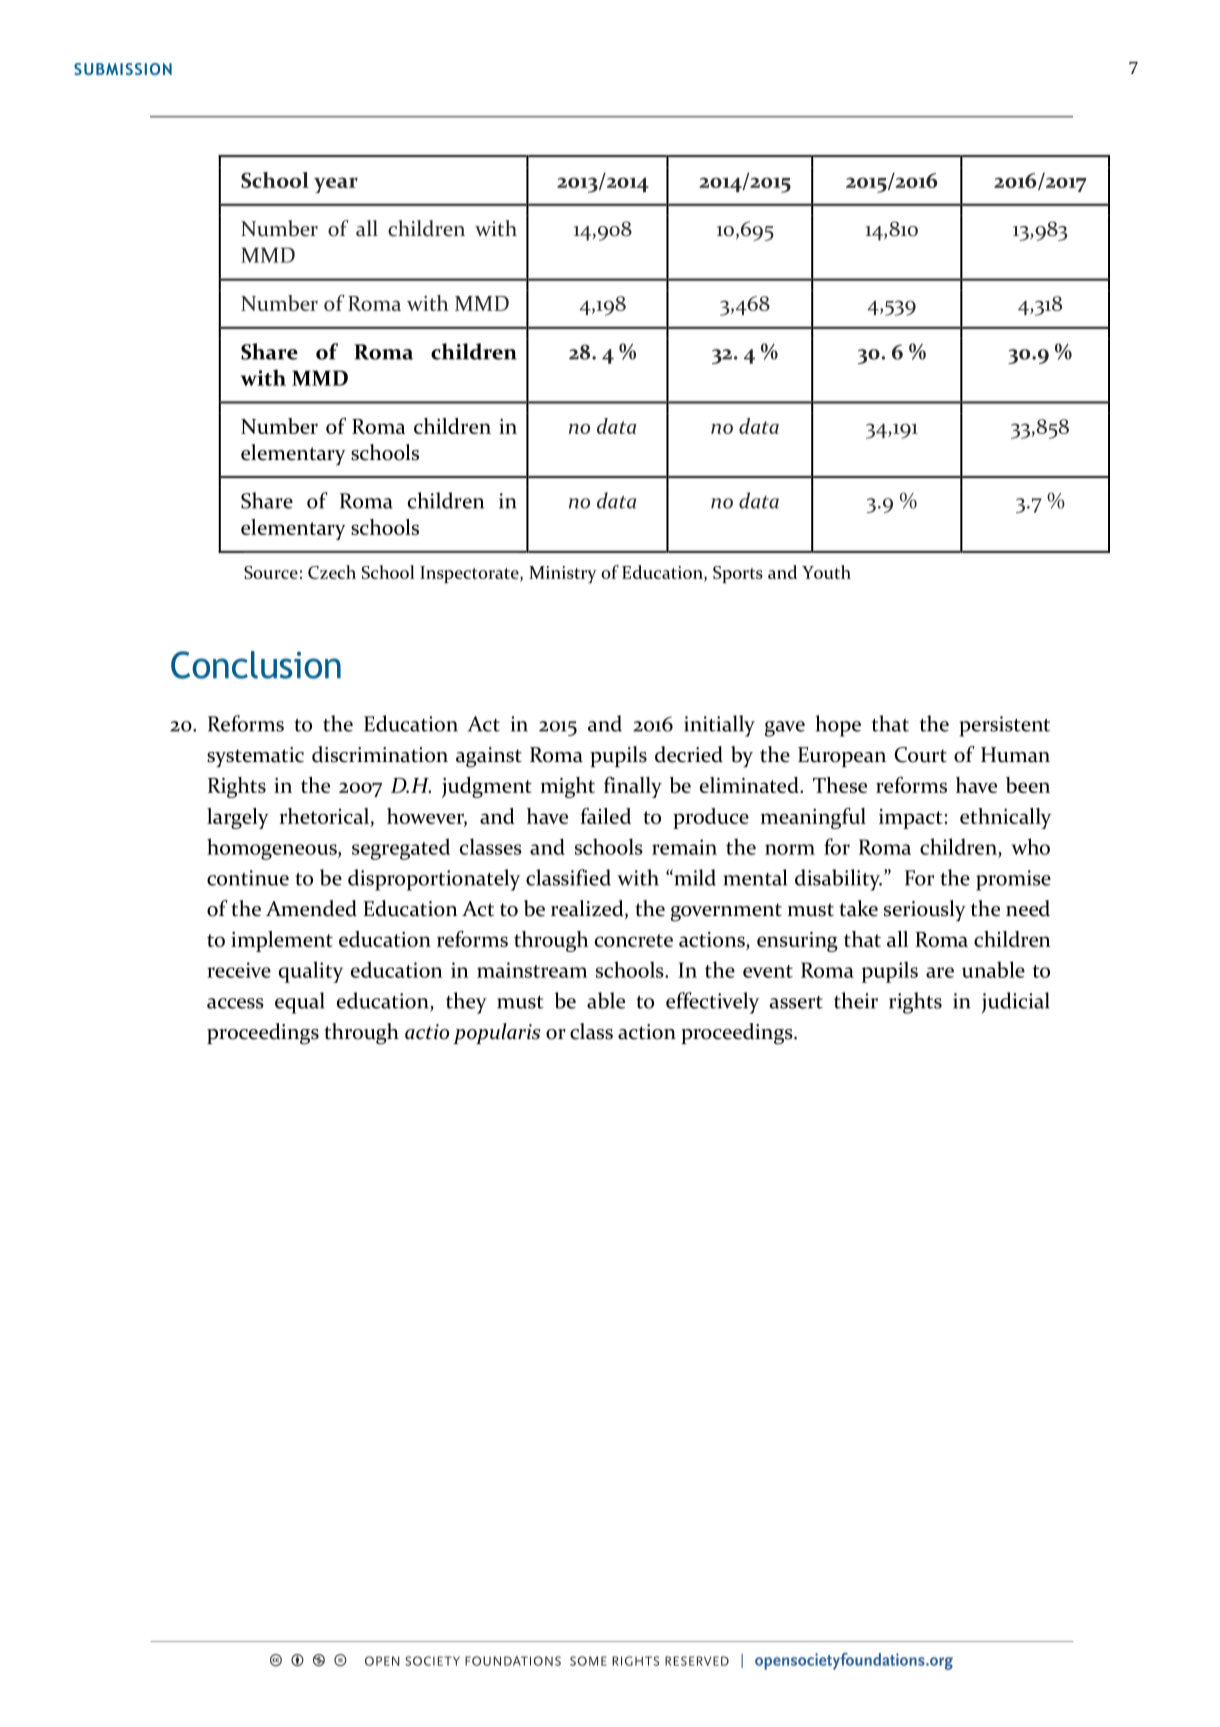 The image size is (1220, 1727). What do you see at coordinates (738, 574) in the page?
I see `Sports` at bounding box center [738, 574].
